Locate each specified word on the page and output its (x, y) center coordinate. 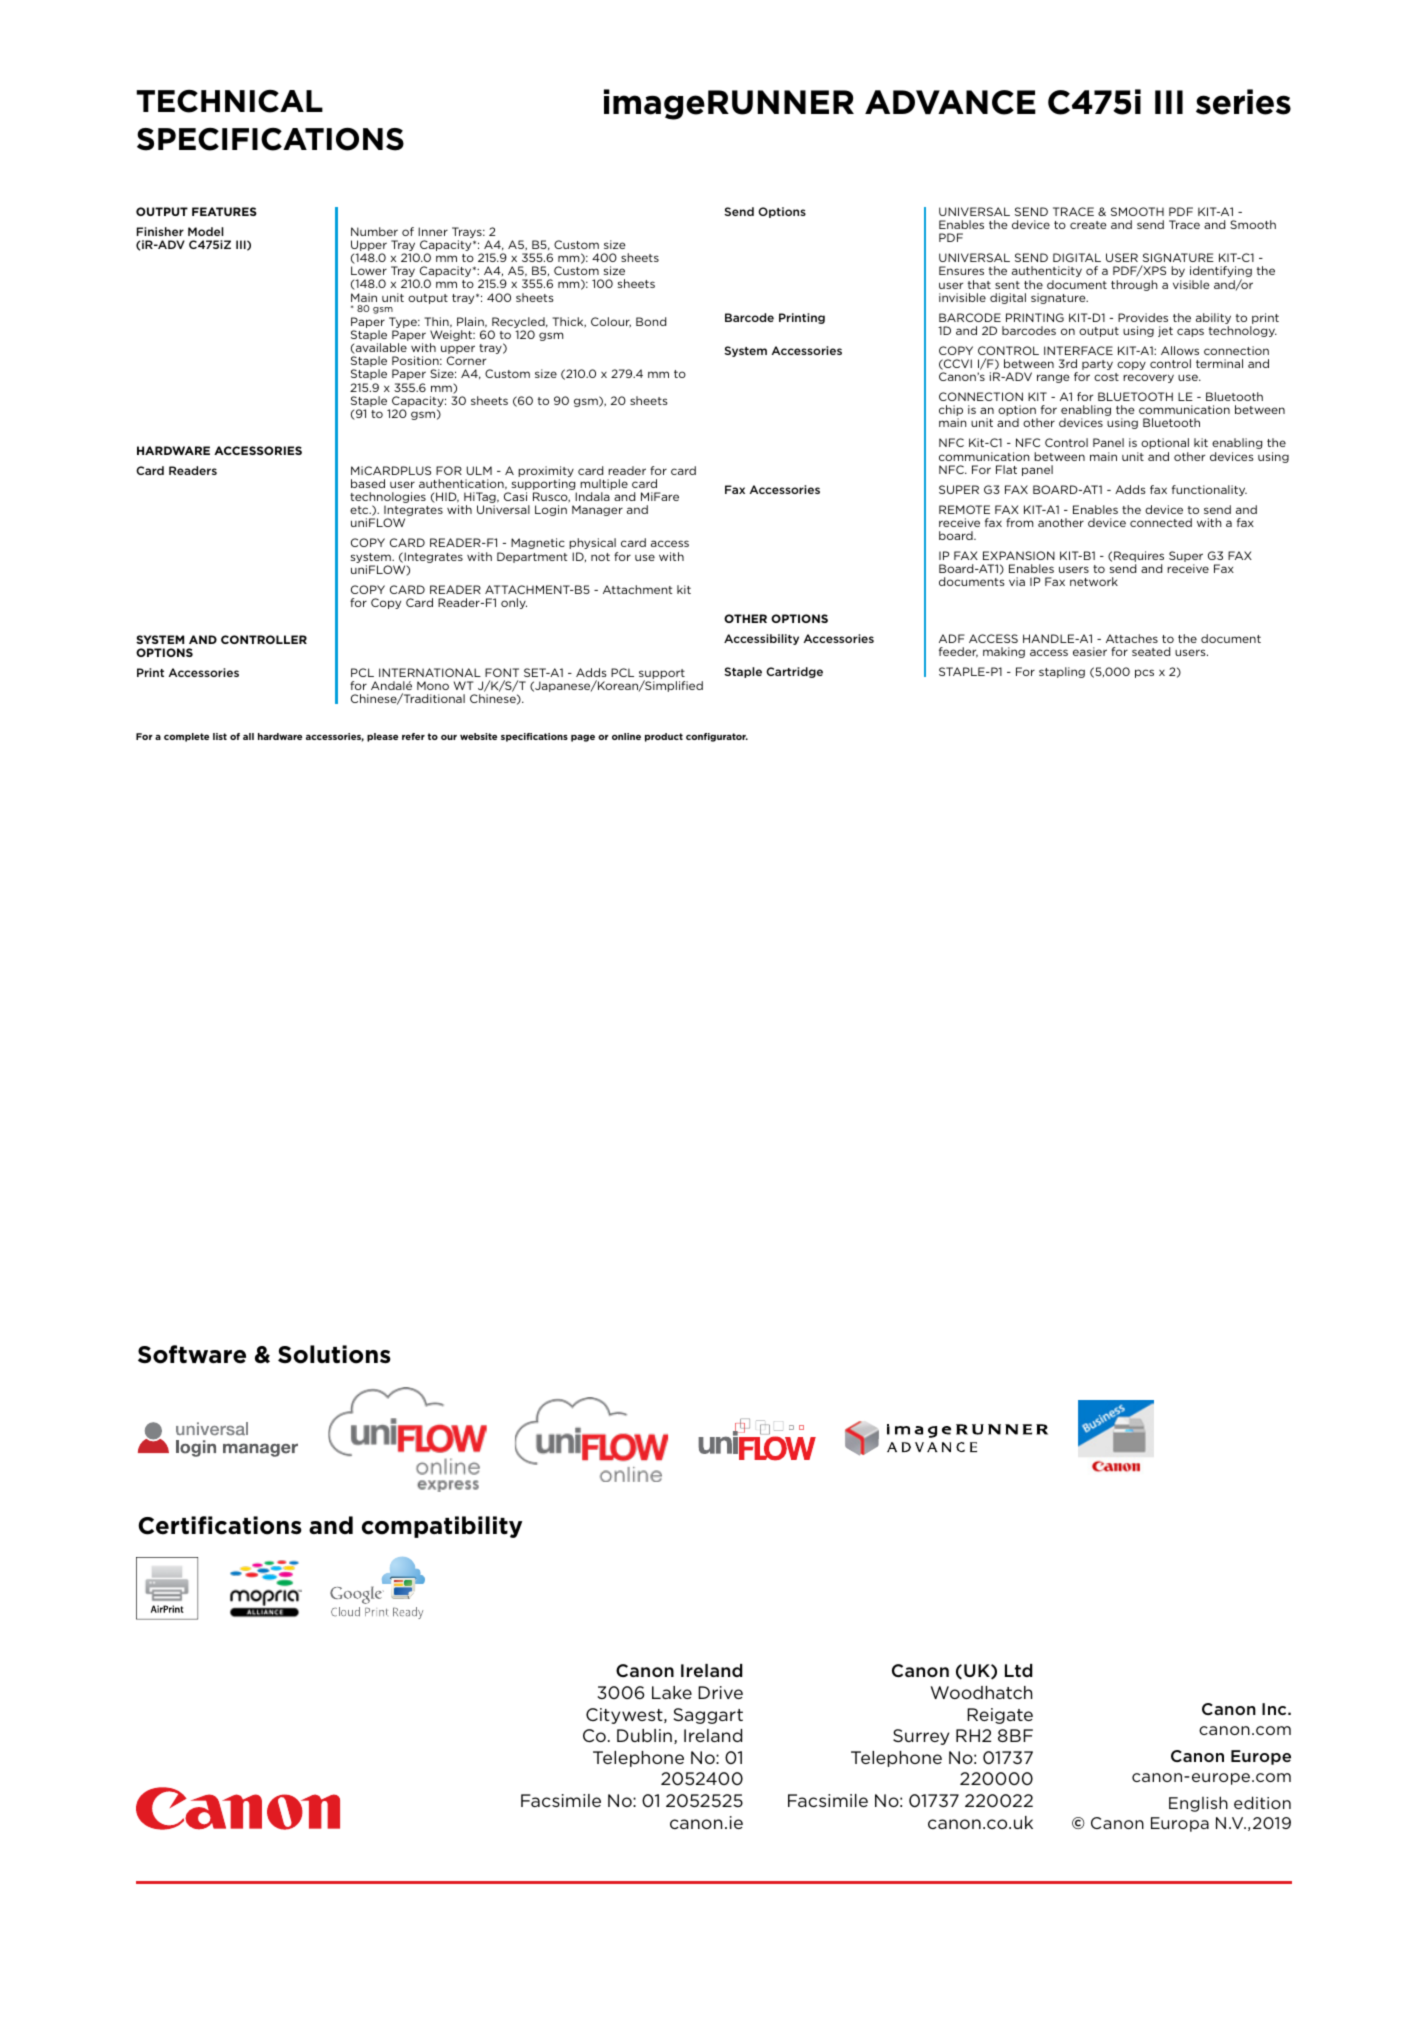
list (220, 736)
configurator (717, 737)
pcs (1144, 673)
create (1088, 225)
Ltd (1019, 1670)
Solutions (334, 1354)
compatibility (442, 1527)
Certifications (220, 1525)
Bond (651, 321)
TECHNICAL (229, 101)
